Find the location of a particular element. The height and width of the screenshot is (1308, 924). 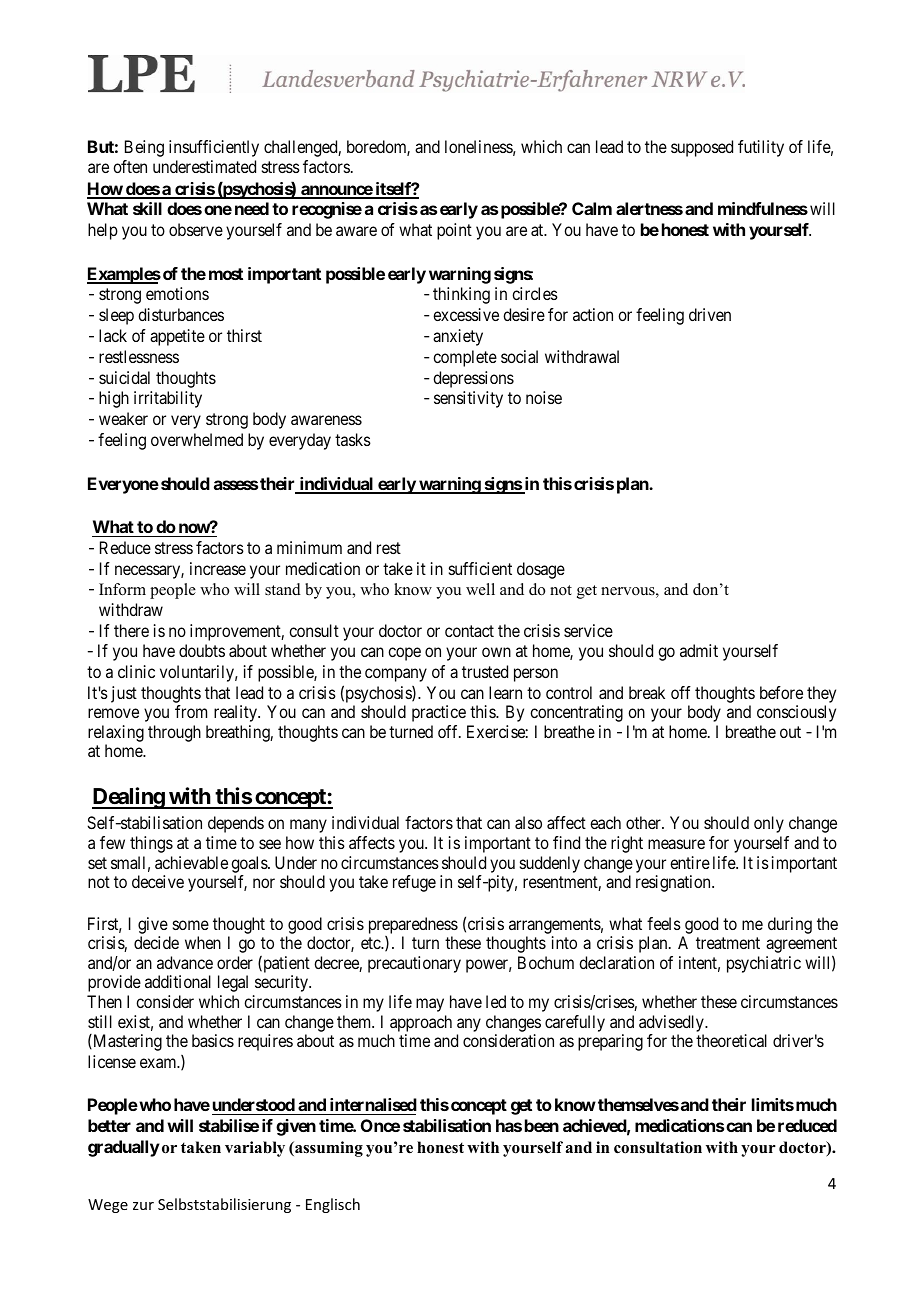

achievable is located at coordinates (191, 862).
